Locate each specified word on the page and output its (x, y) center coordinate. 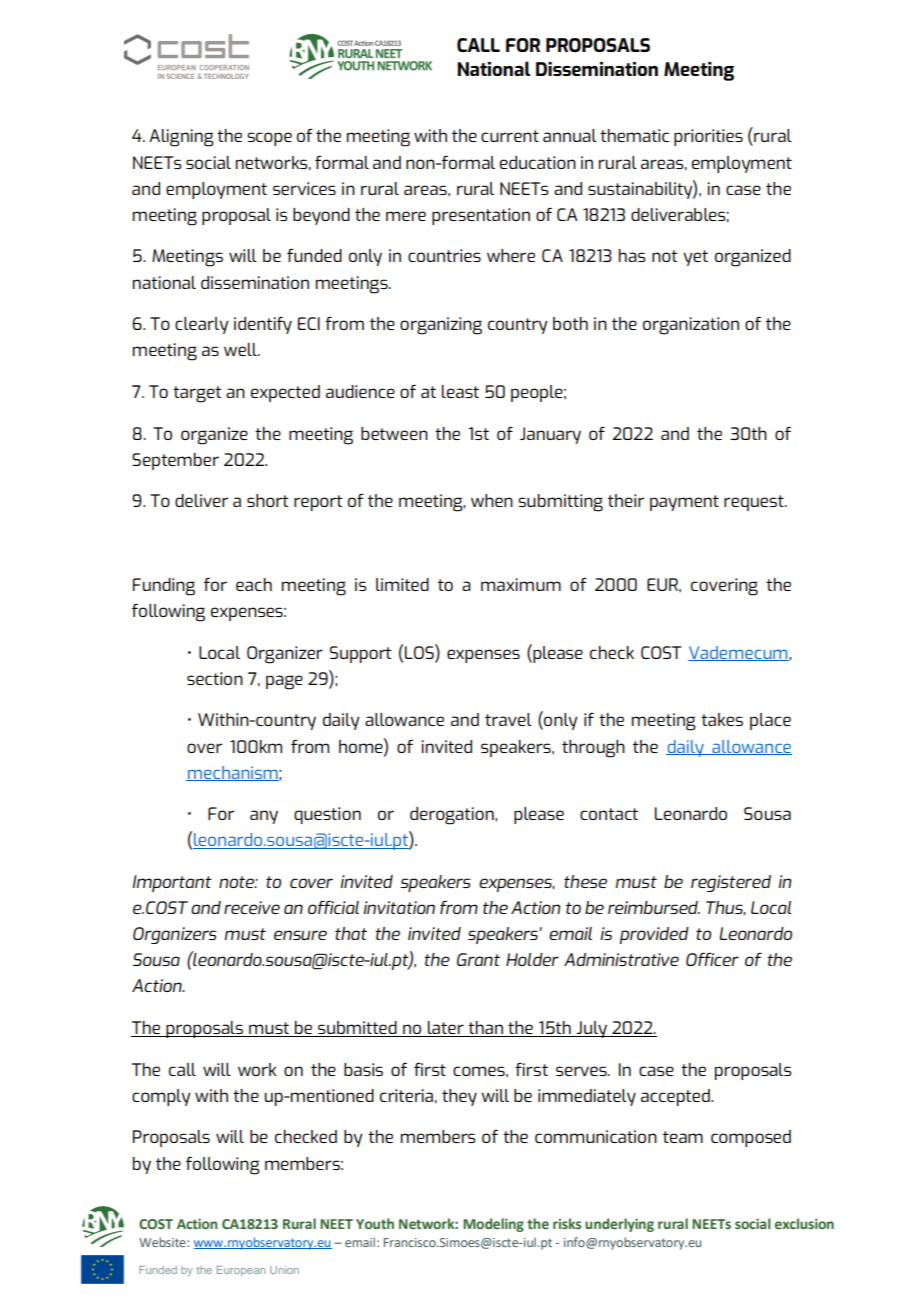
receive (252, 907)
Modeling (493, 1225)
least (460, 391)
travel (508, 719)
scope (269, 139)
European (241, 1271)
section (215, 678)
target (197, 394)
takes (722, 719)
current (510, 136)
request (755, 503)
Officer (712, 959)
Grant (478, 959)
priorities (708, 137)
